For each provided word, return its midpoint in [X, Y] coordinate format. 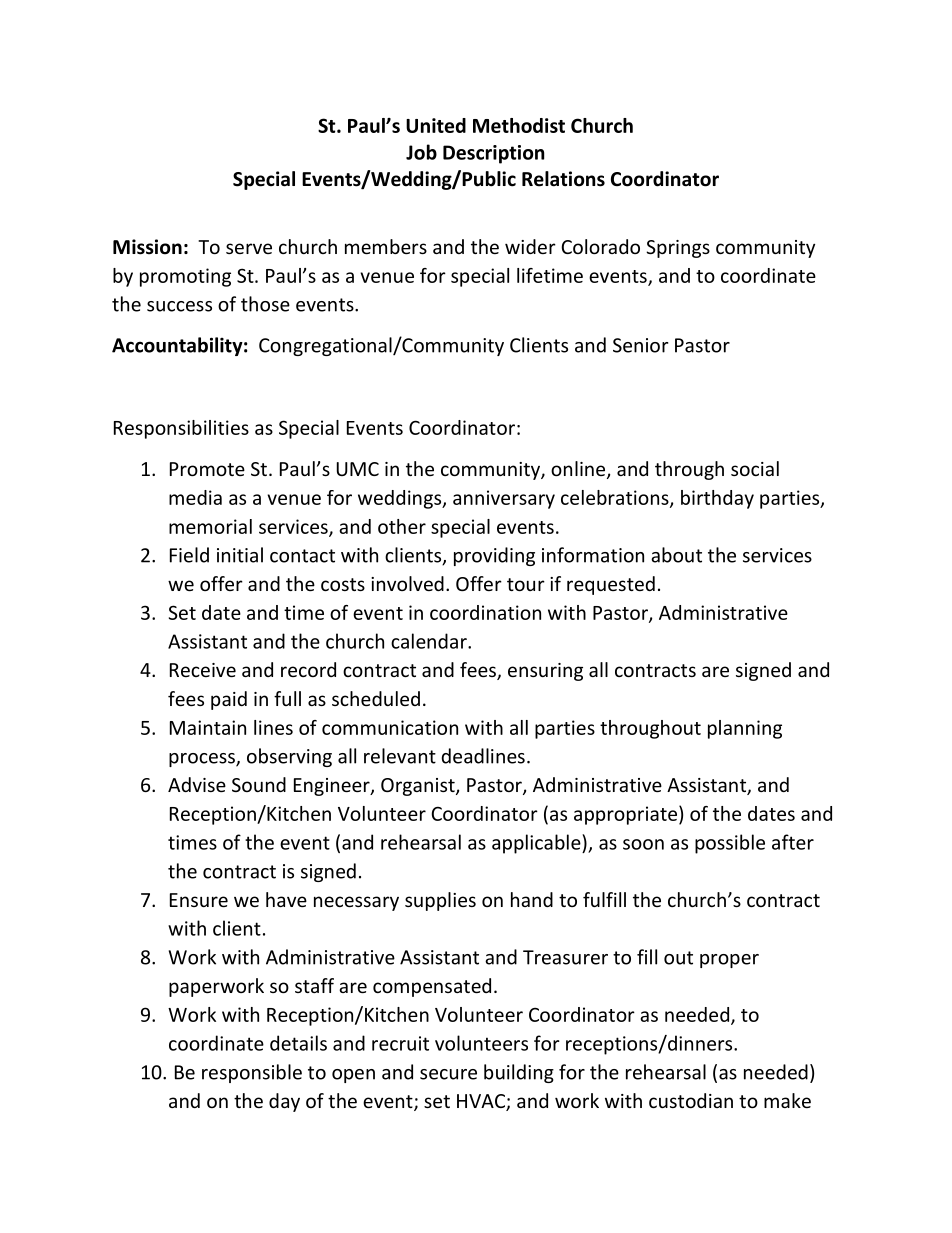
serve [249, 248]
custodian [691, 1100]
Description [493, 154]
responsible [252, 1073]
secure [448, 1074]
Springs [678, 249]
